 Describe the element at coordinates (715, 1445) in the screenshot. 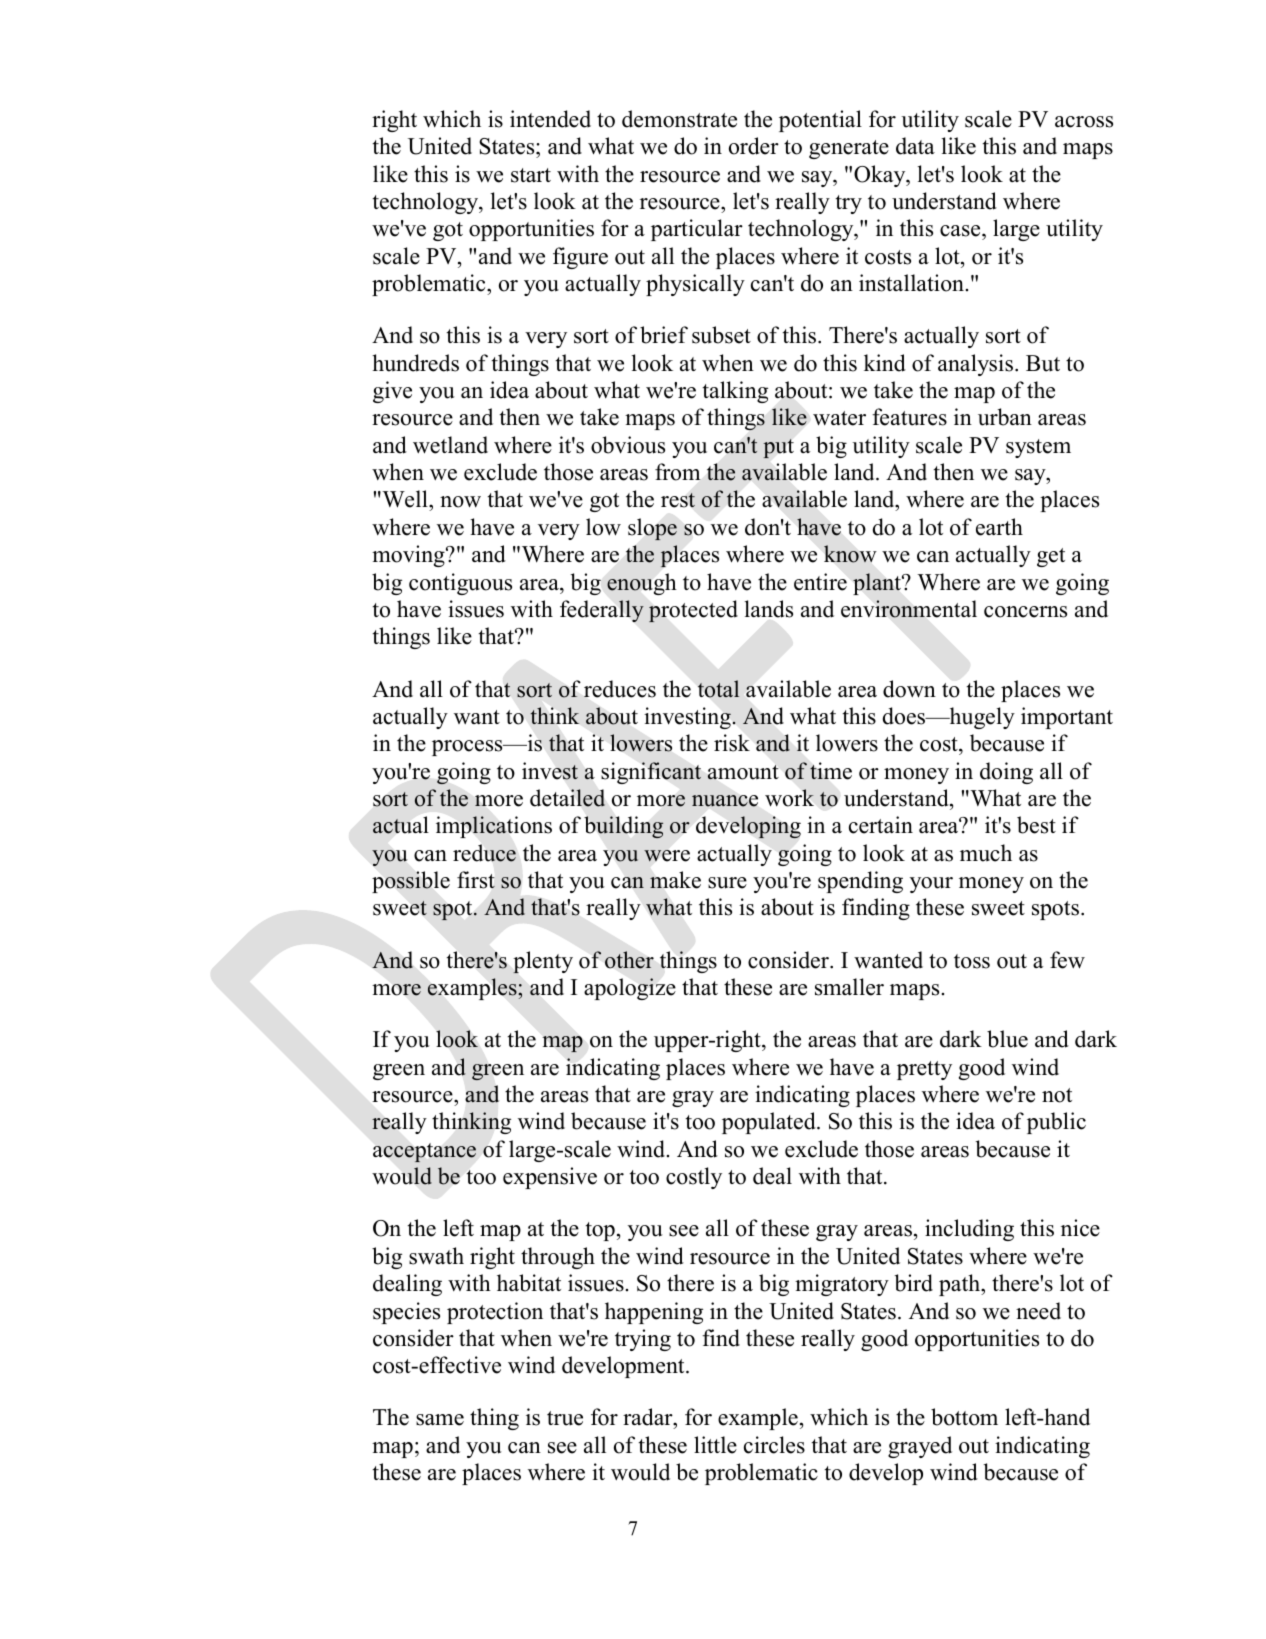

I see `little` at that location.
